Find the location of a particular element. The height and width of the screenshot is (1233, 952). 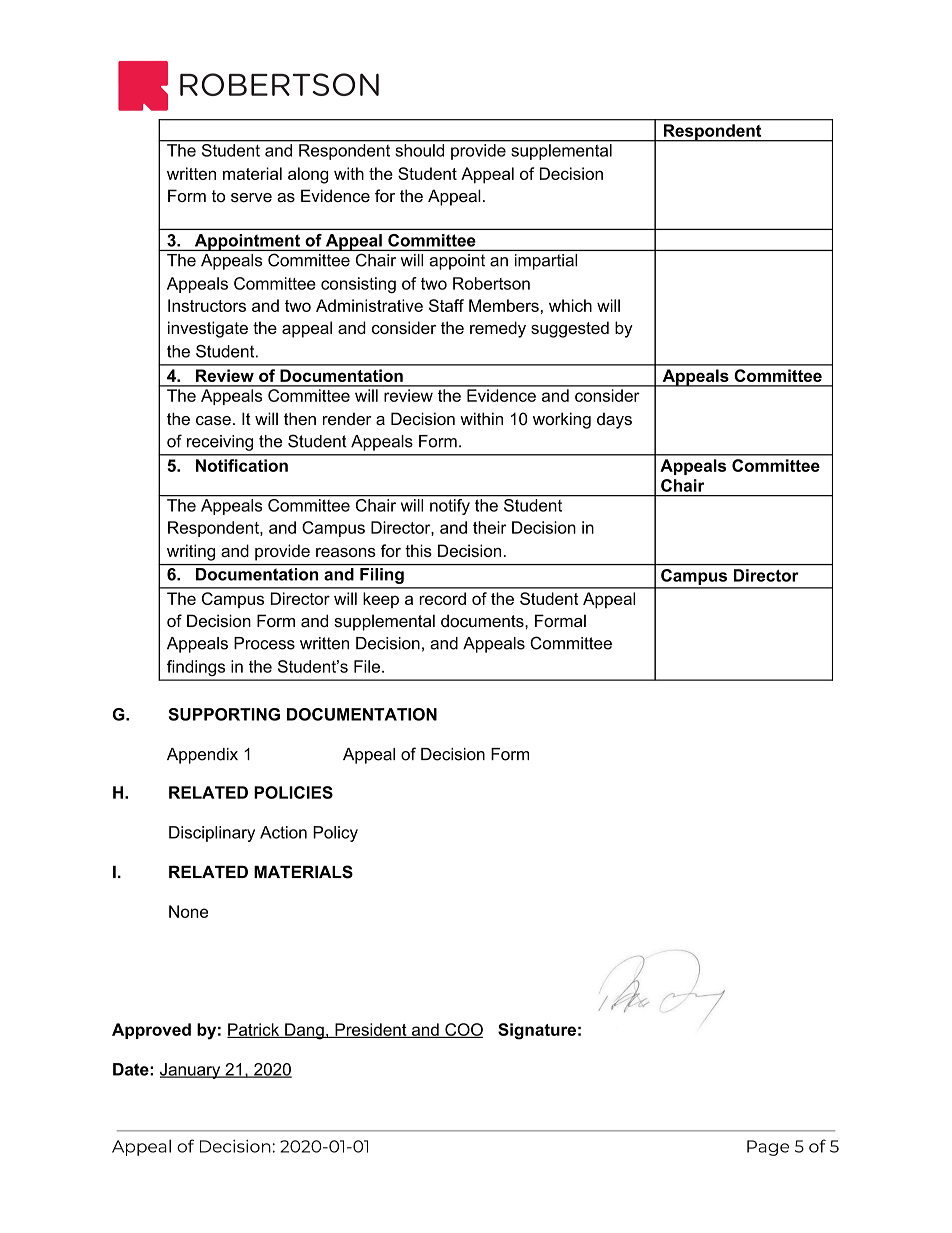

their is located at coordinates (490, 527).
